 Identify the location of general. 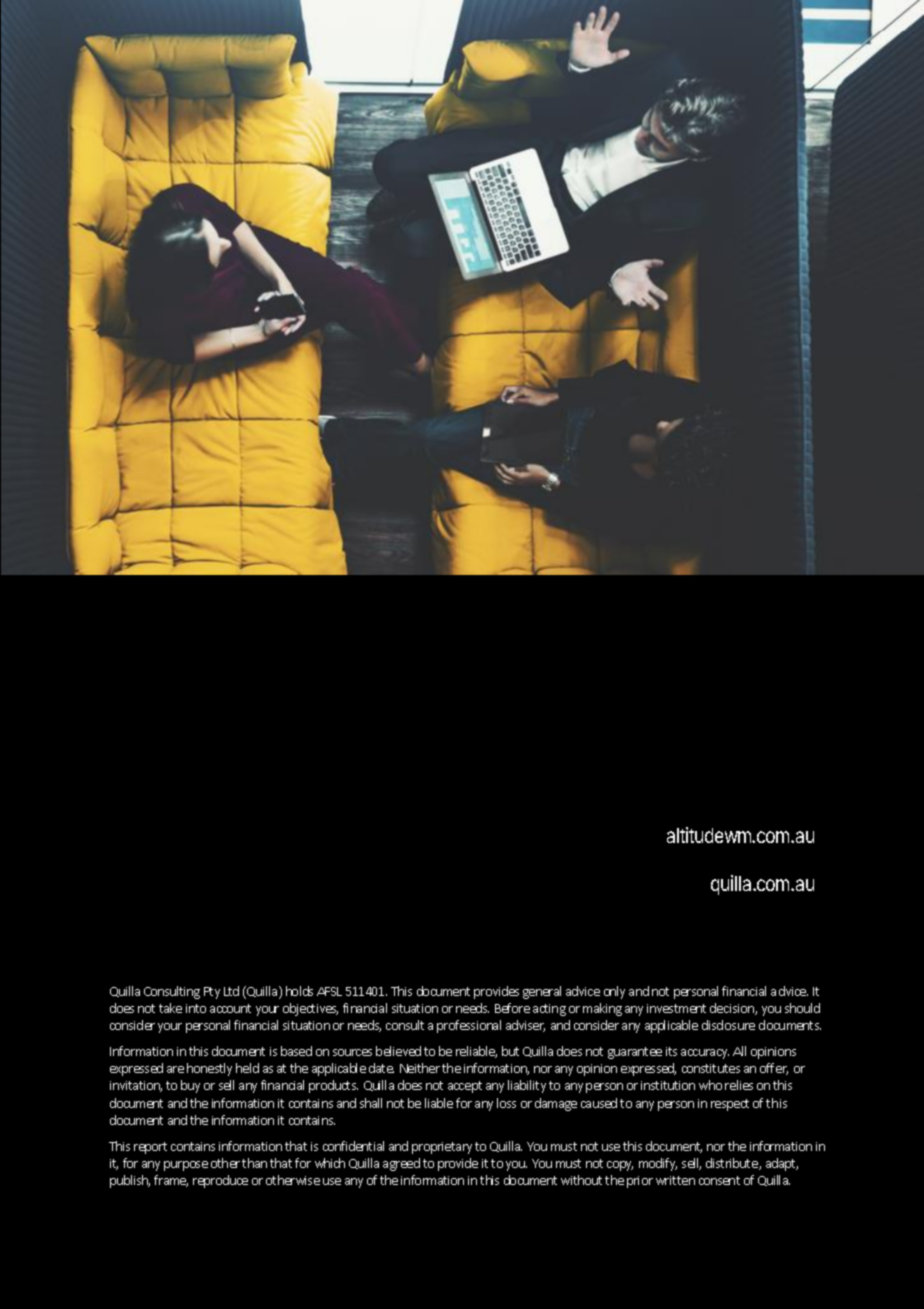
(542, 992).
